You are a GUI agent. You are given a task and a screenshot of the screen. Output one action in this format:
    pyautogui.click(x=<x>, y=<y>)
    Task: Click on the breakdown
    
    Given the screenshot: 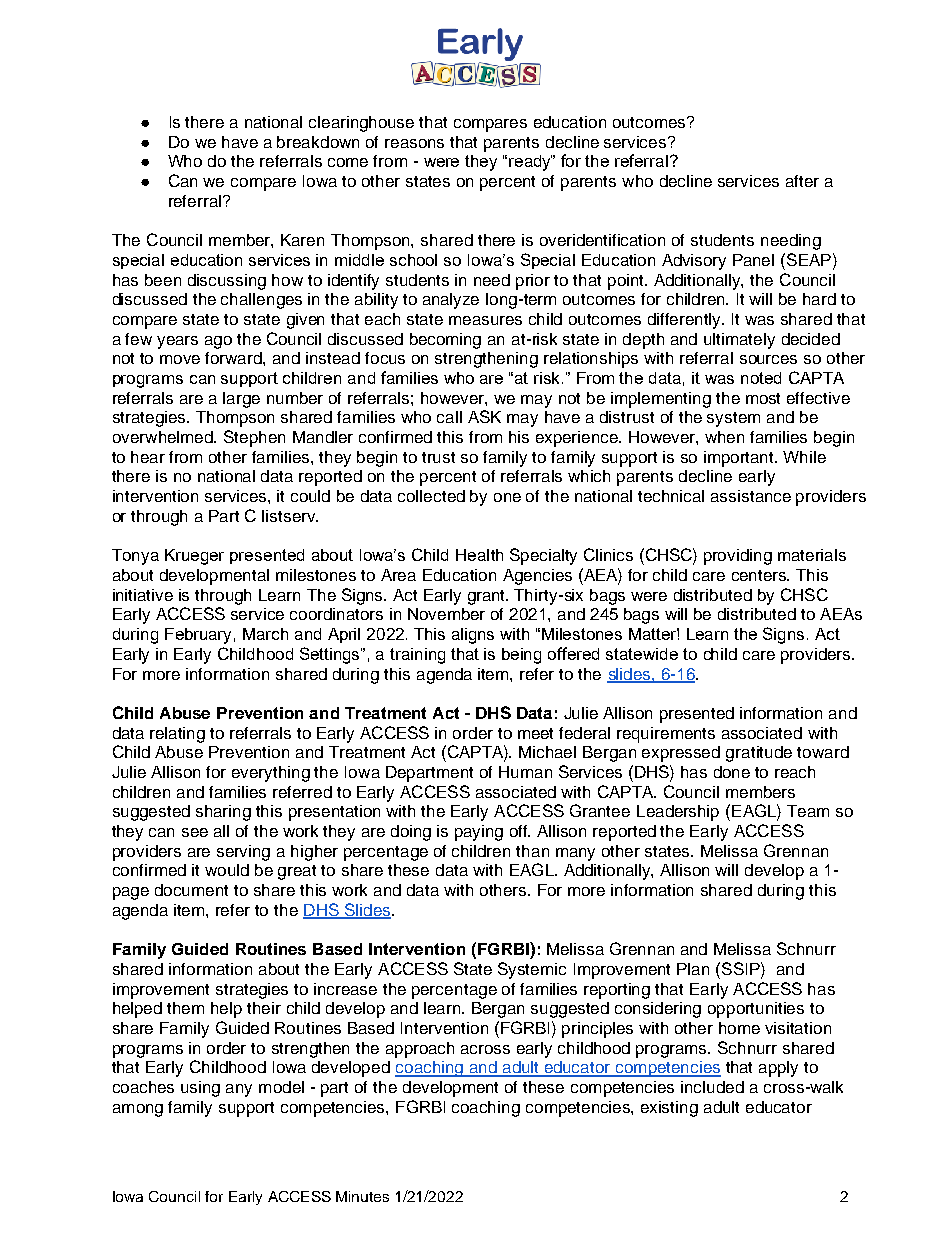 What is the action you would take?
    pyautogui.click(x=318, y=142)
